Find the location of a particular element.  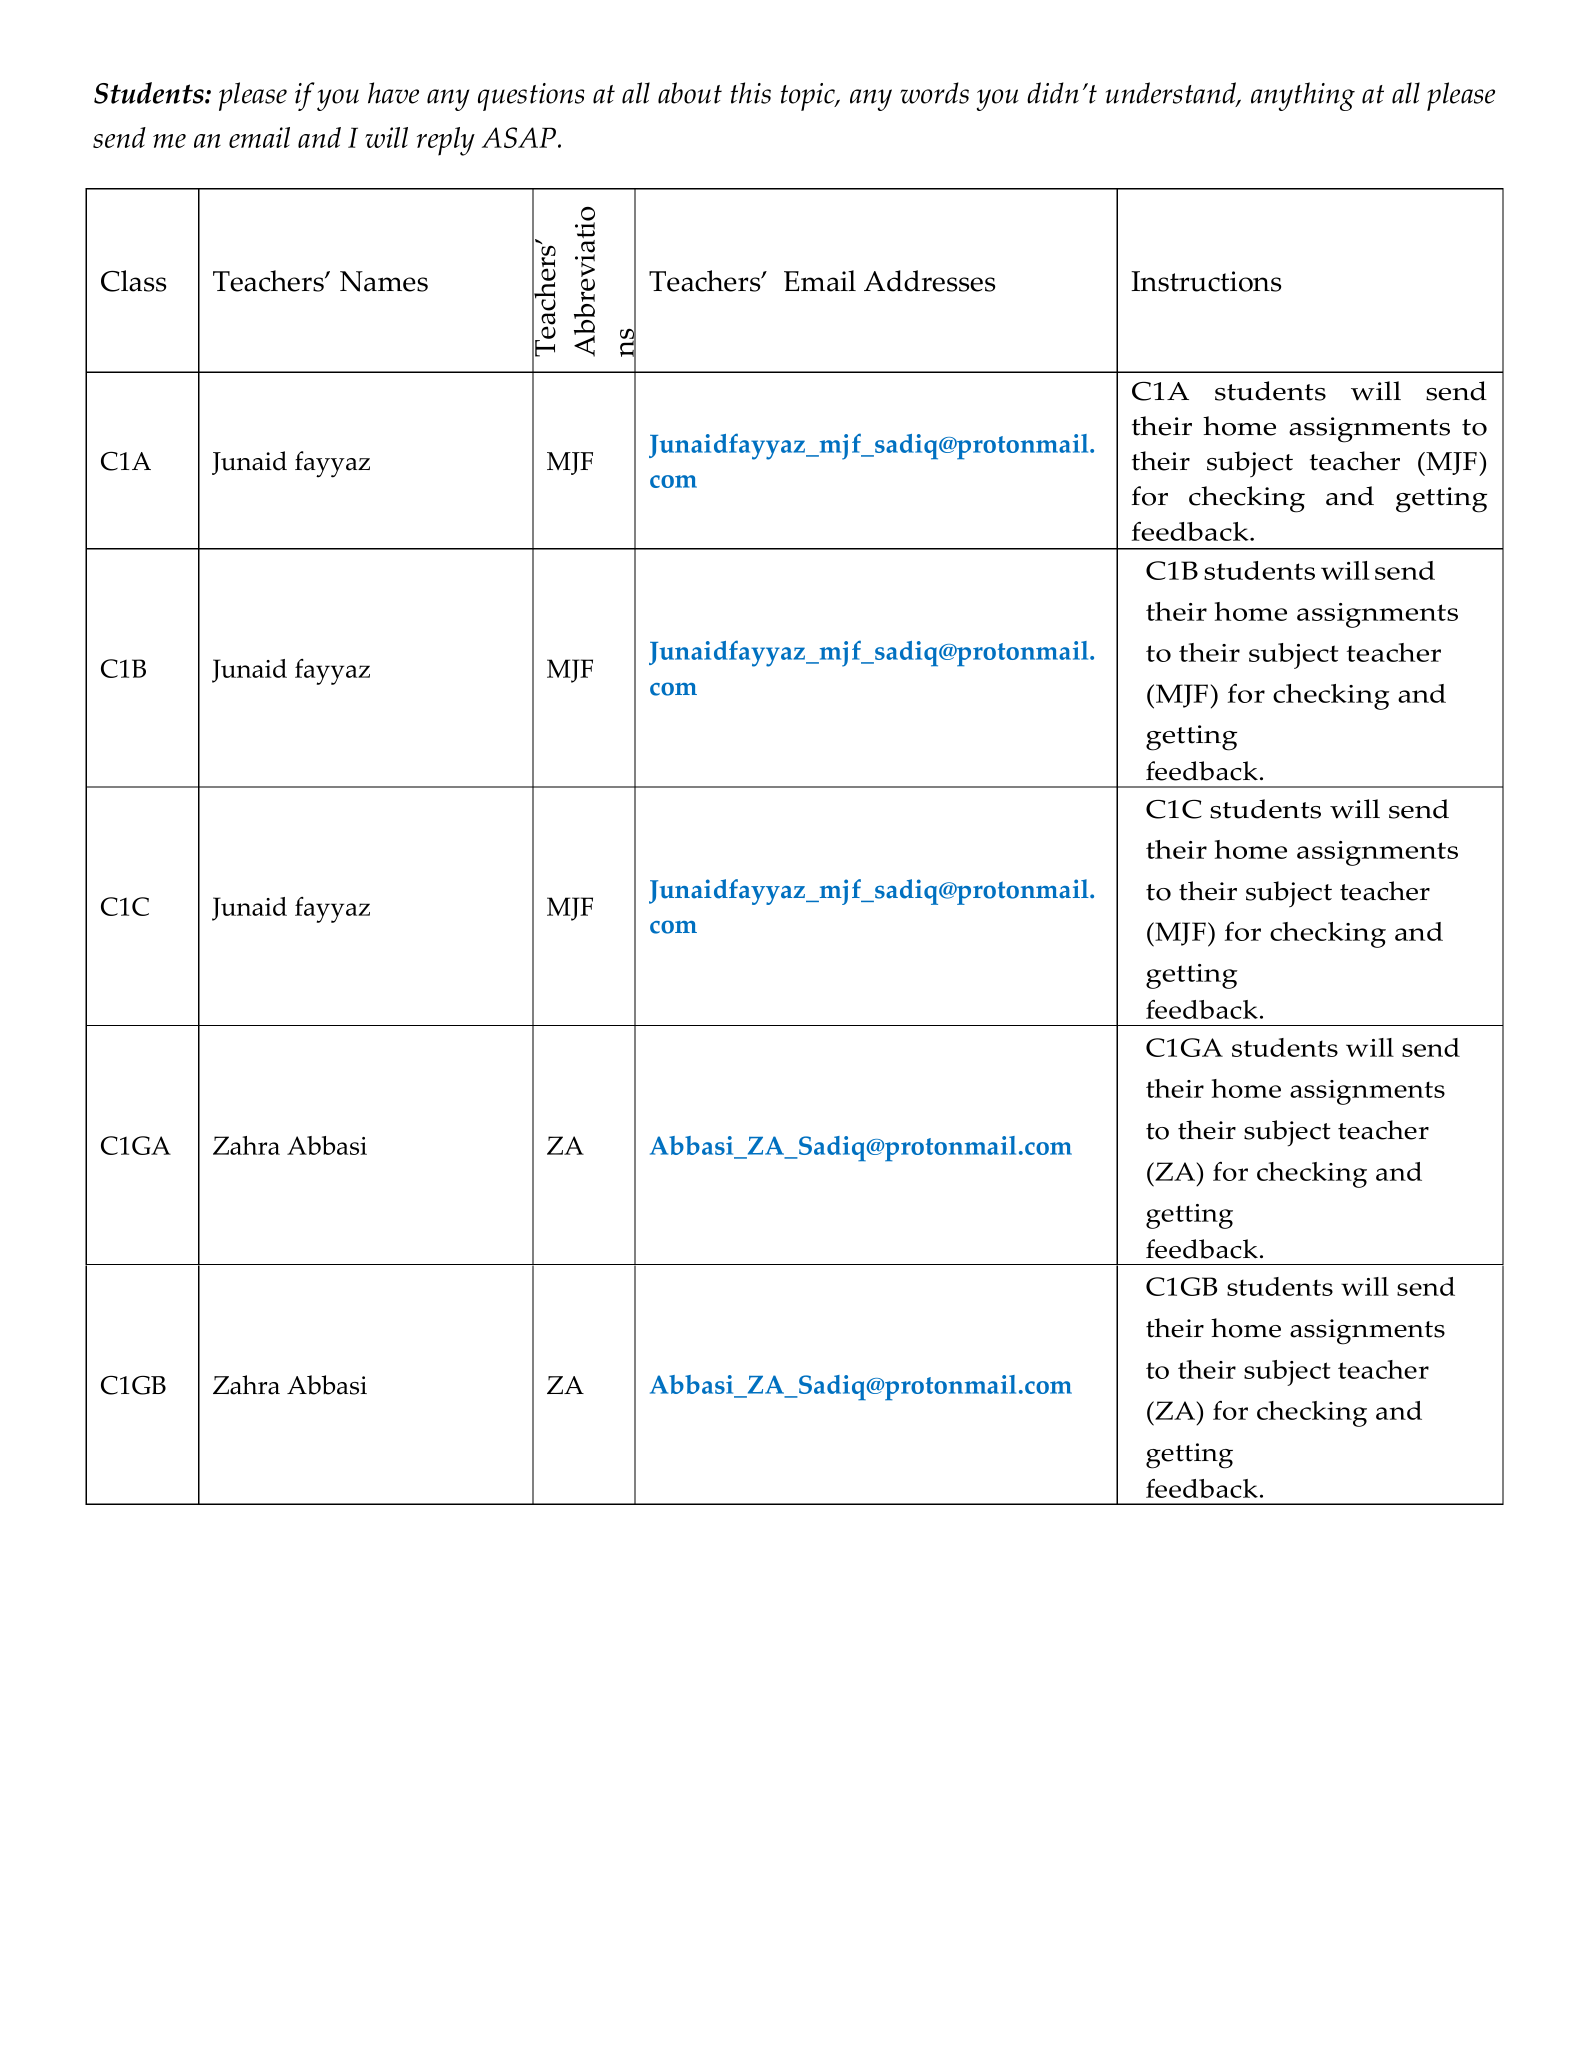

this is located at coordinates (751, 93).
